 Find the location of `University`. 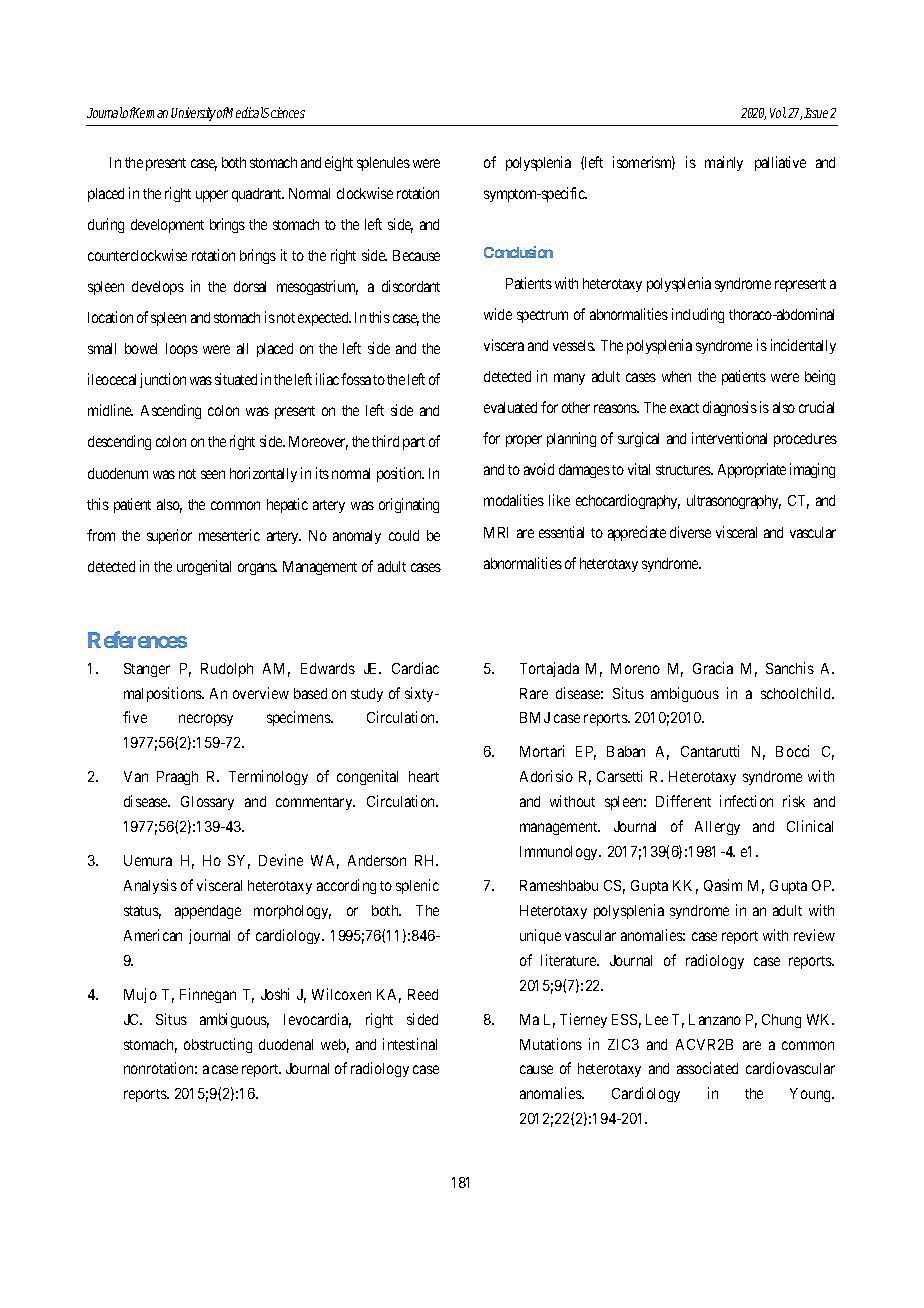

University is located at coordinates (193, 114).
